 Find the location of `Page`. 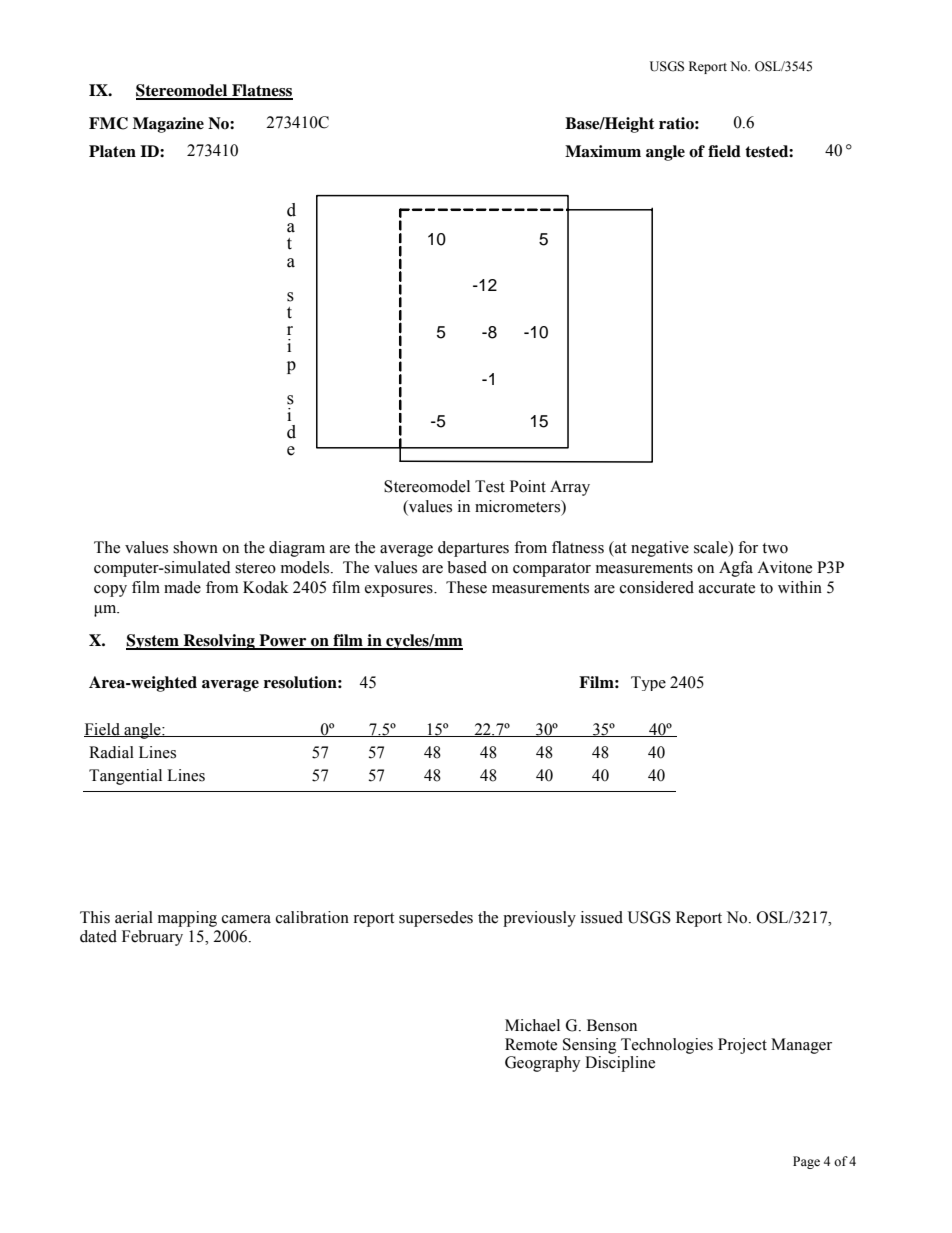

Page is located at coordinates (806, 1162).
